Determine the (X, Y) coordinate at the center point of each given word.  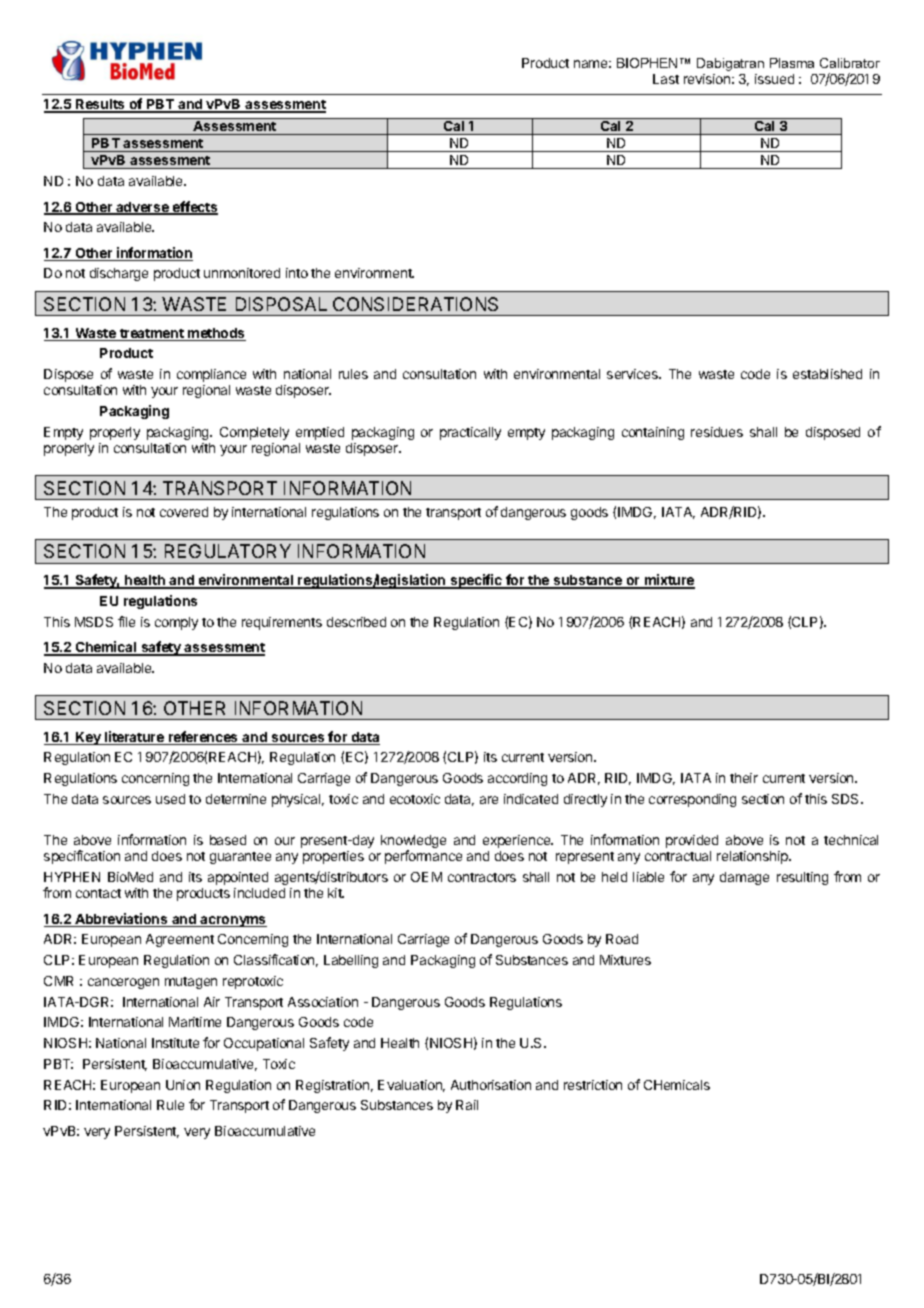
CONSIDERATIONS (415, 304)
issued (774, 79)
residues (717, 432)
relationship (753, 857)
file (126, 621)
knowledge (413, 843)
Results (101, 106)
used (170, 799)
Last (666, 79)
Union (183, 1085)
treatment (152, 335)
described (356, 622)
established (827, 374)
